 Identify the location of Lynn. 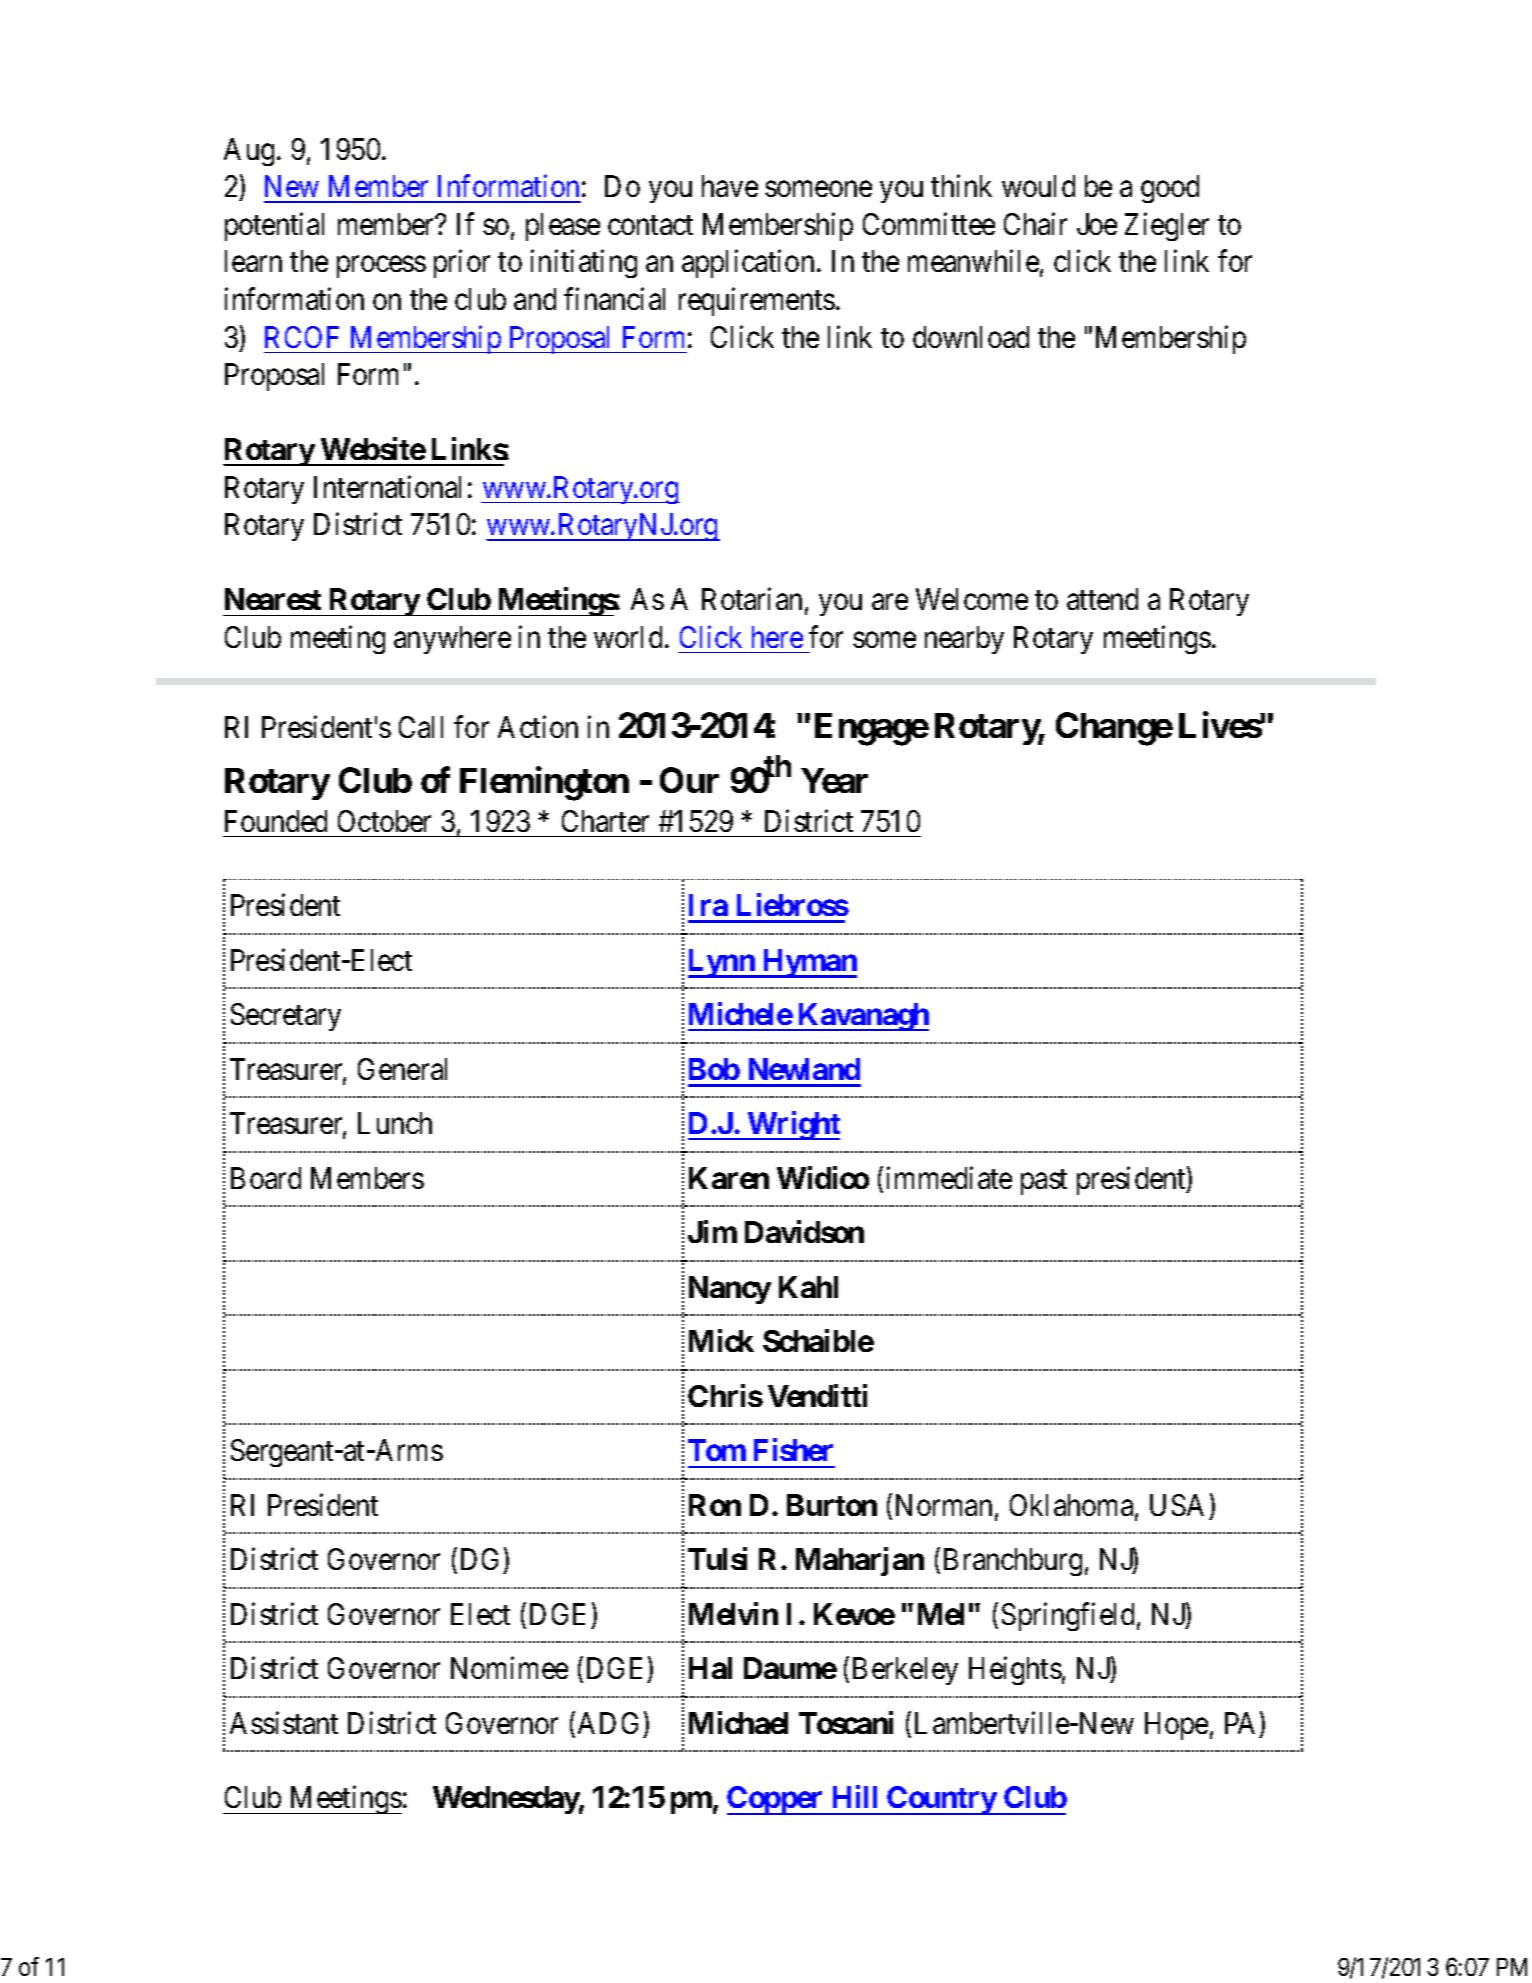
(722, 963).
